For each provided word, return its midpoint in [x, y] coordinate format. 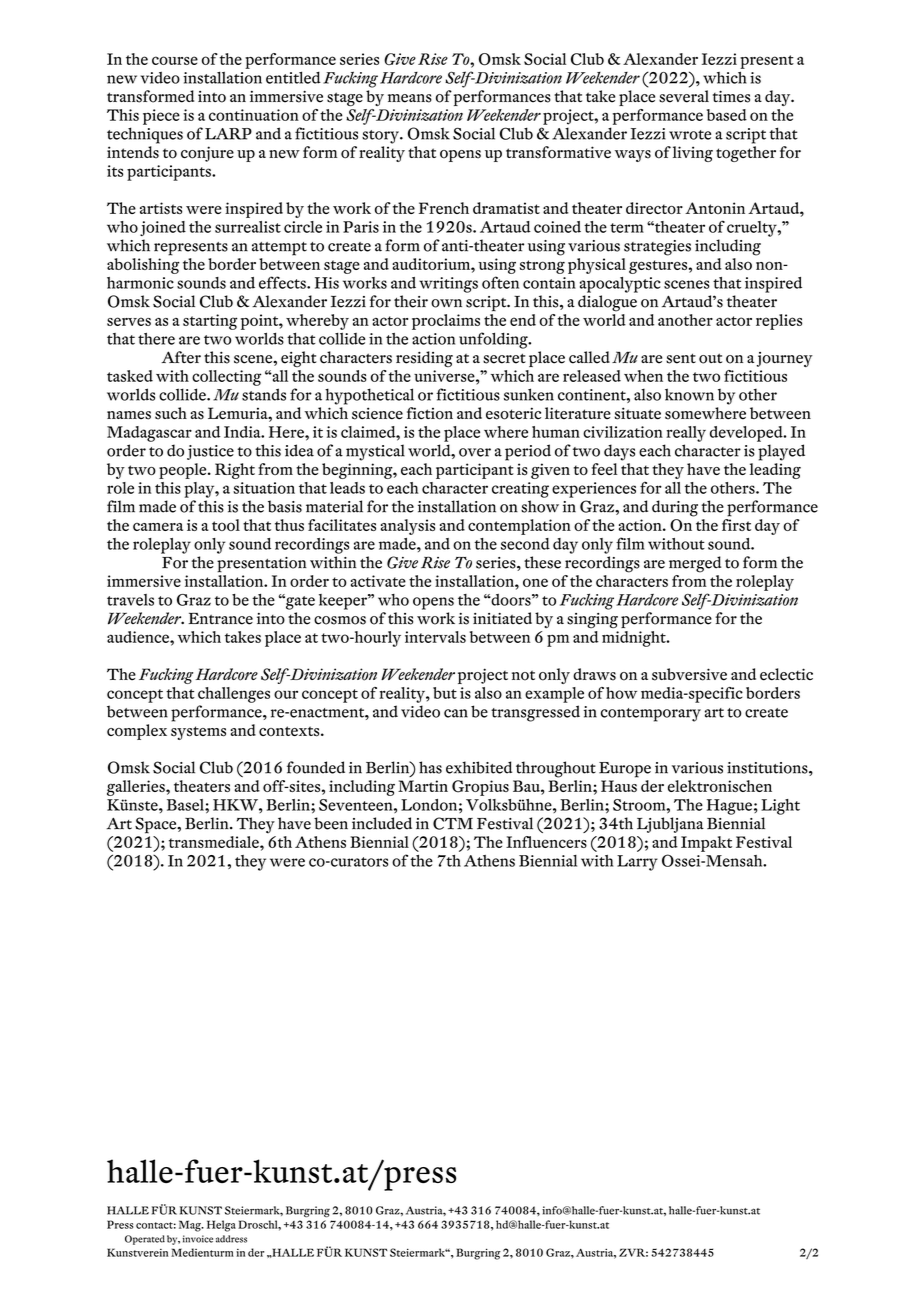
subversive [689, 674]
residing [424, 359]
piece [161, 117]
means [410, 98]
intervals [435, 637]
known [689, 394]
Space [157, 825]
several [684, 96]
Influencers [546, 842]
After [181, 357]
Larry [637, 863]
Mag [191, 1226]
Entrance [220, 618]
